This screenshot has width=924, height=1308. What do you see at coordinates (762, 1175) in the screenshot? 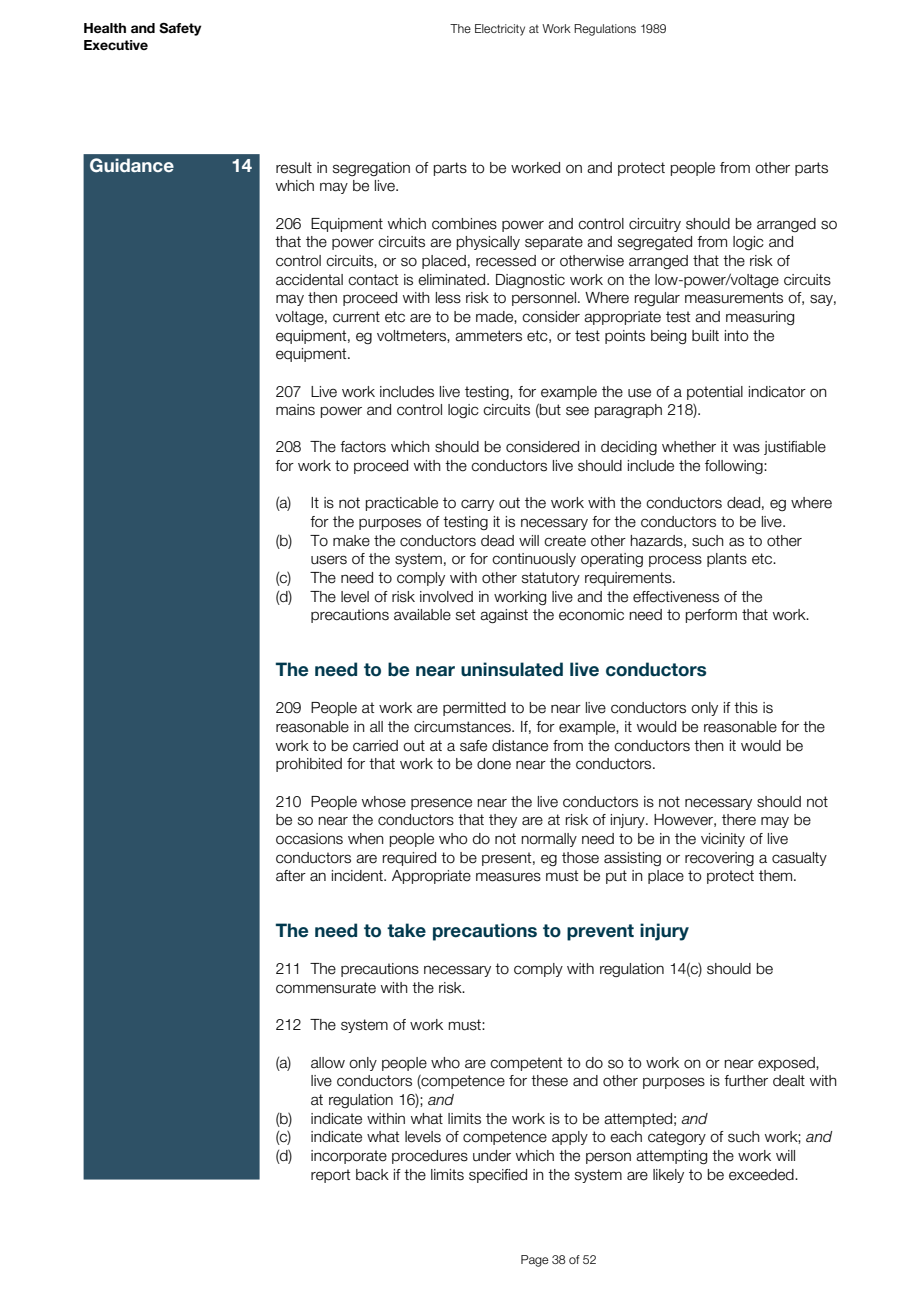
I see `exceeded` at bounding box center [762, 1175].
